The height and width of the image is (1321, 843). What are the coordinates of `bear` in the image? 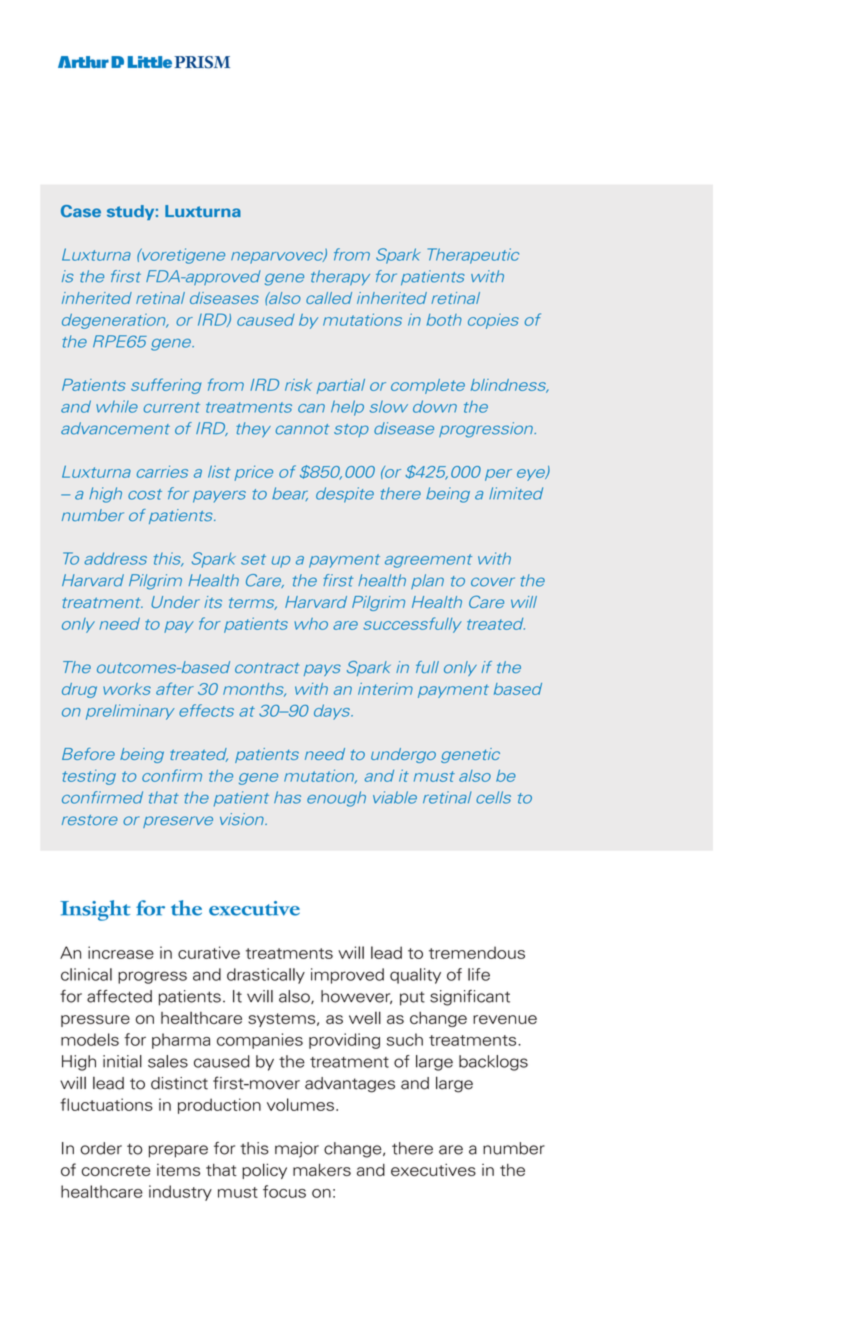 It's located at (290, 494).
